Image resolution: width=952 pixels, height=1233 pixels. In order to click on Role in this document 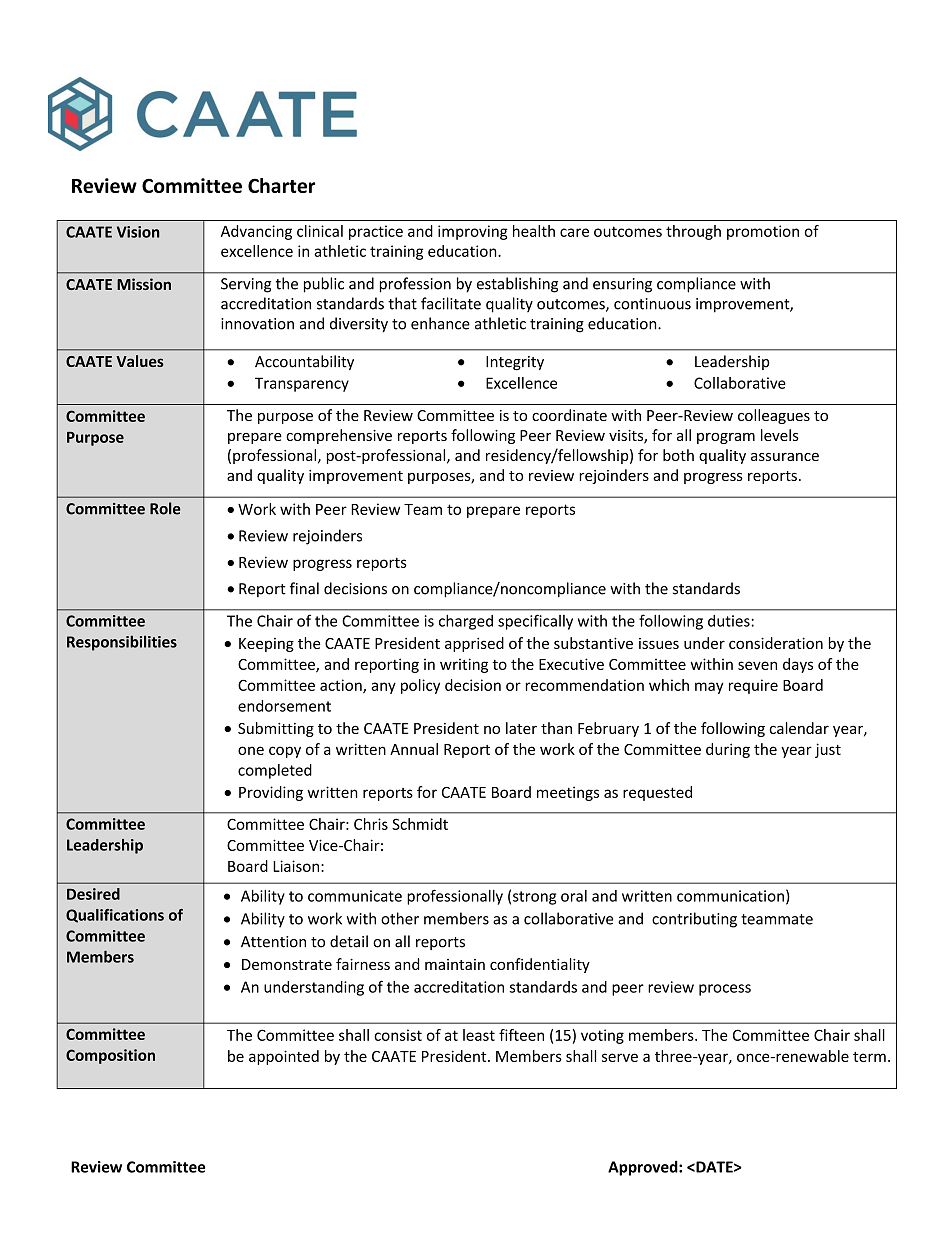, I will do `click(165, 508)`.
